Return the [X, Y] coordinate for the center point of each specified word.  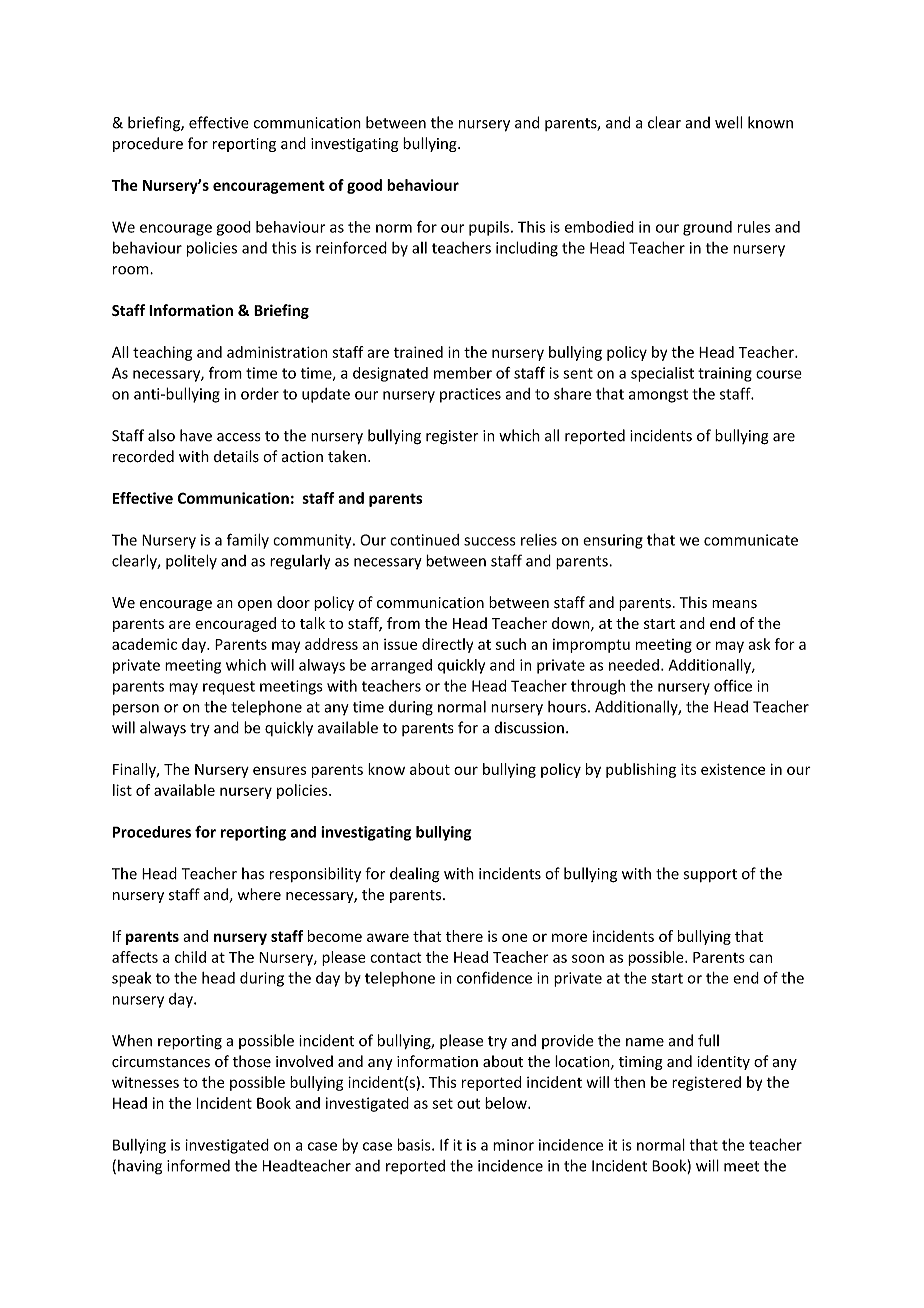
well [728, 122]
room [132, 270]
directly [447, 645]
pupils [489, 228]
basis [415, 1144]
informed [198, 1165]
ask [759, 644]
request [229, 688]
